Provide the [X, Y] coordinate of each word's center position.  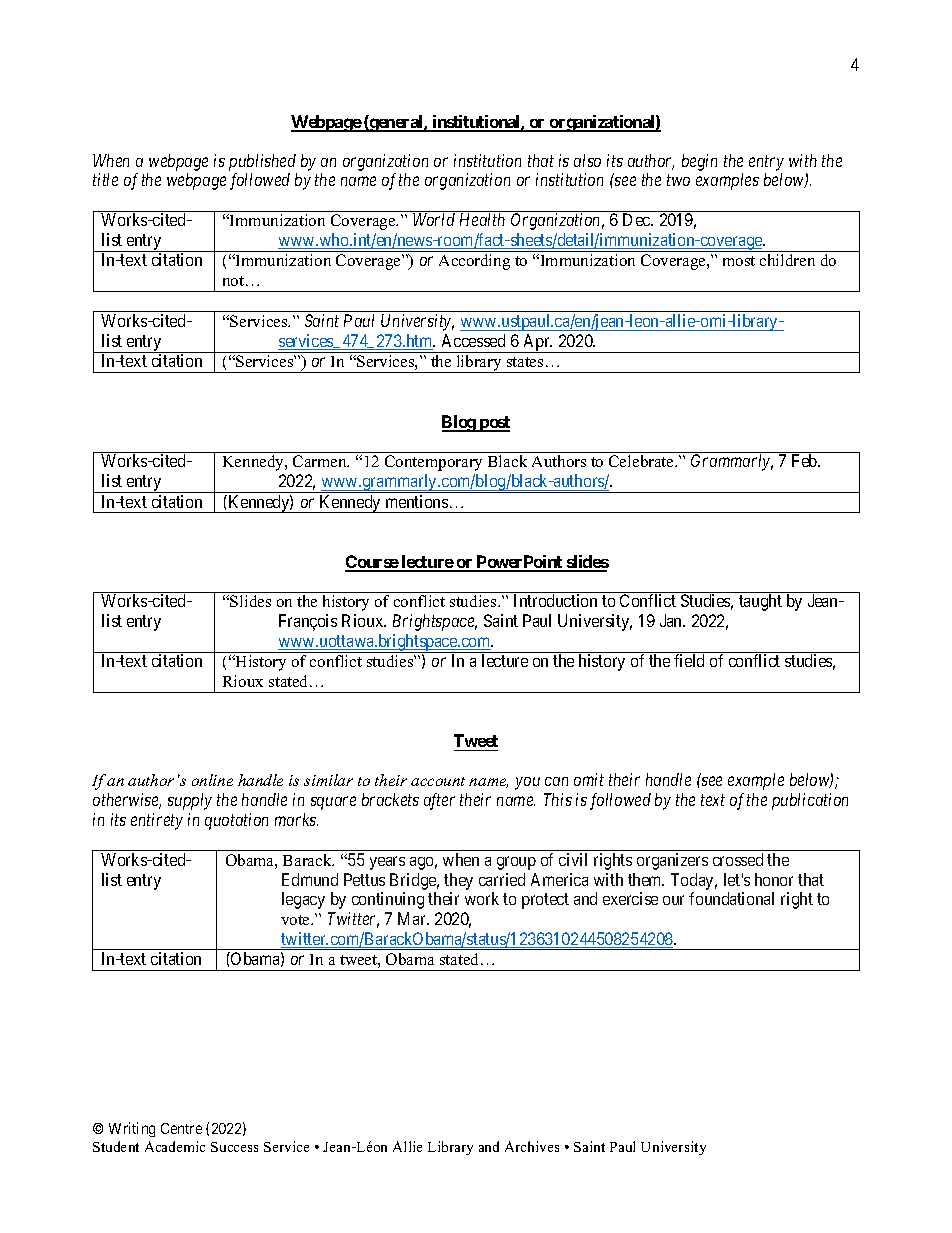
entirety [157, 821]
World [434, 219]
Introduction [555, 600]
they [458, 881]
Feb [805, 460]
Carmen [321, 461]
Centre [181, 1128]
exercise [630, 898]
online [212, 780]
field [689, 660]
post [493, 424]
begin [699, 162]
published [262, 162]
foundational [731, 898]
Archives [532, 1146]
